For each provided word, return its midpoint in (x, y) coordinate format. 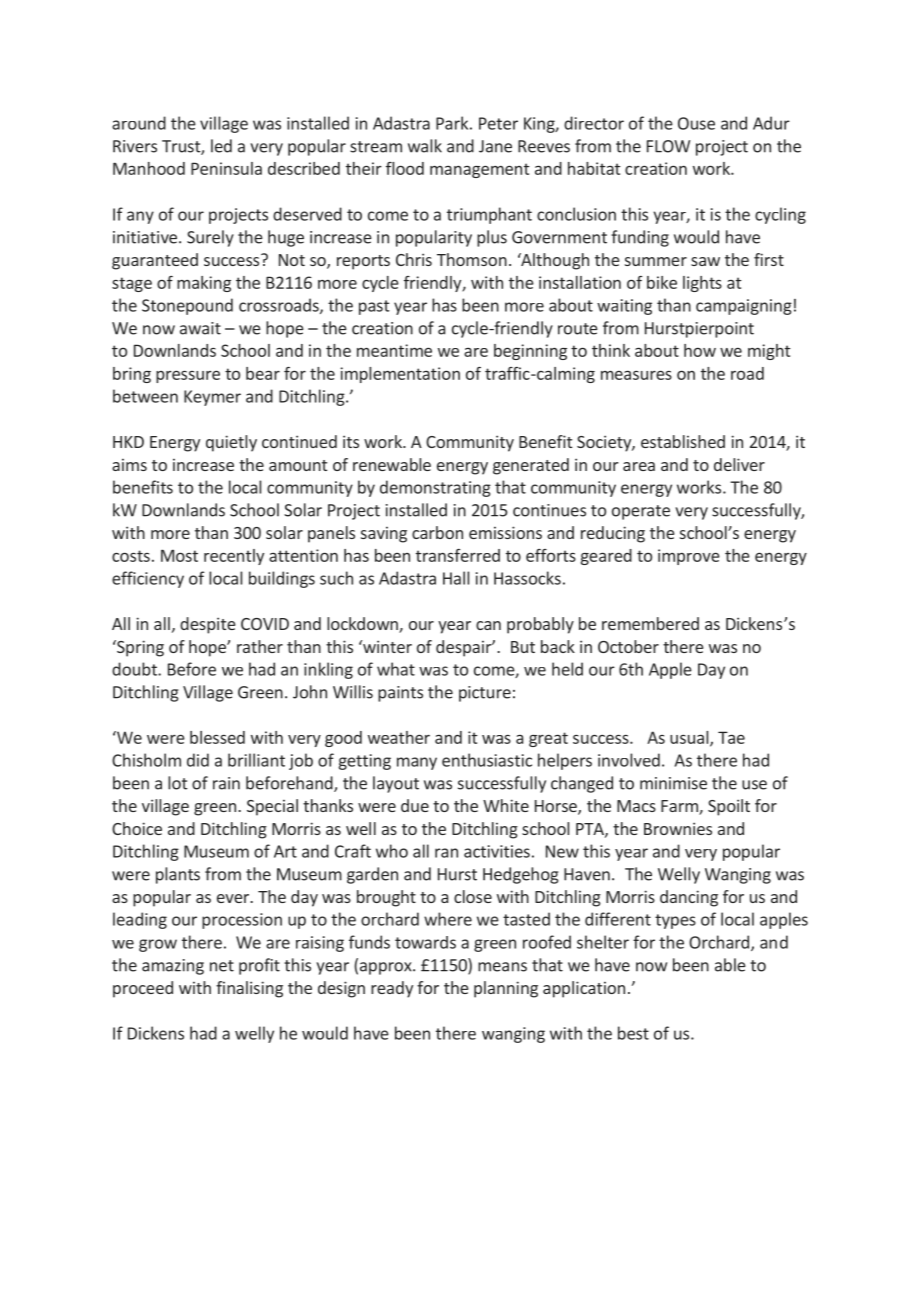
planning (506, 989)
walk (425, 146)
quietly (231, 443)
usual (690, 738)
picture (485, 694)
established (683, 441)
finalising (249, 989)
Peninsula (226, 168)
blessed (217, 737)
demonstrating (435, 488)
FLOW (668, 146)
